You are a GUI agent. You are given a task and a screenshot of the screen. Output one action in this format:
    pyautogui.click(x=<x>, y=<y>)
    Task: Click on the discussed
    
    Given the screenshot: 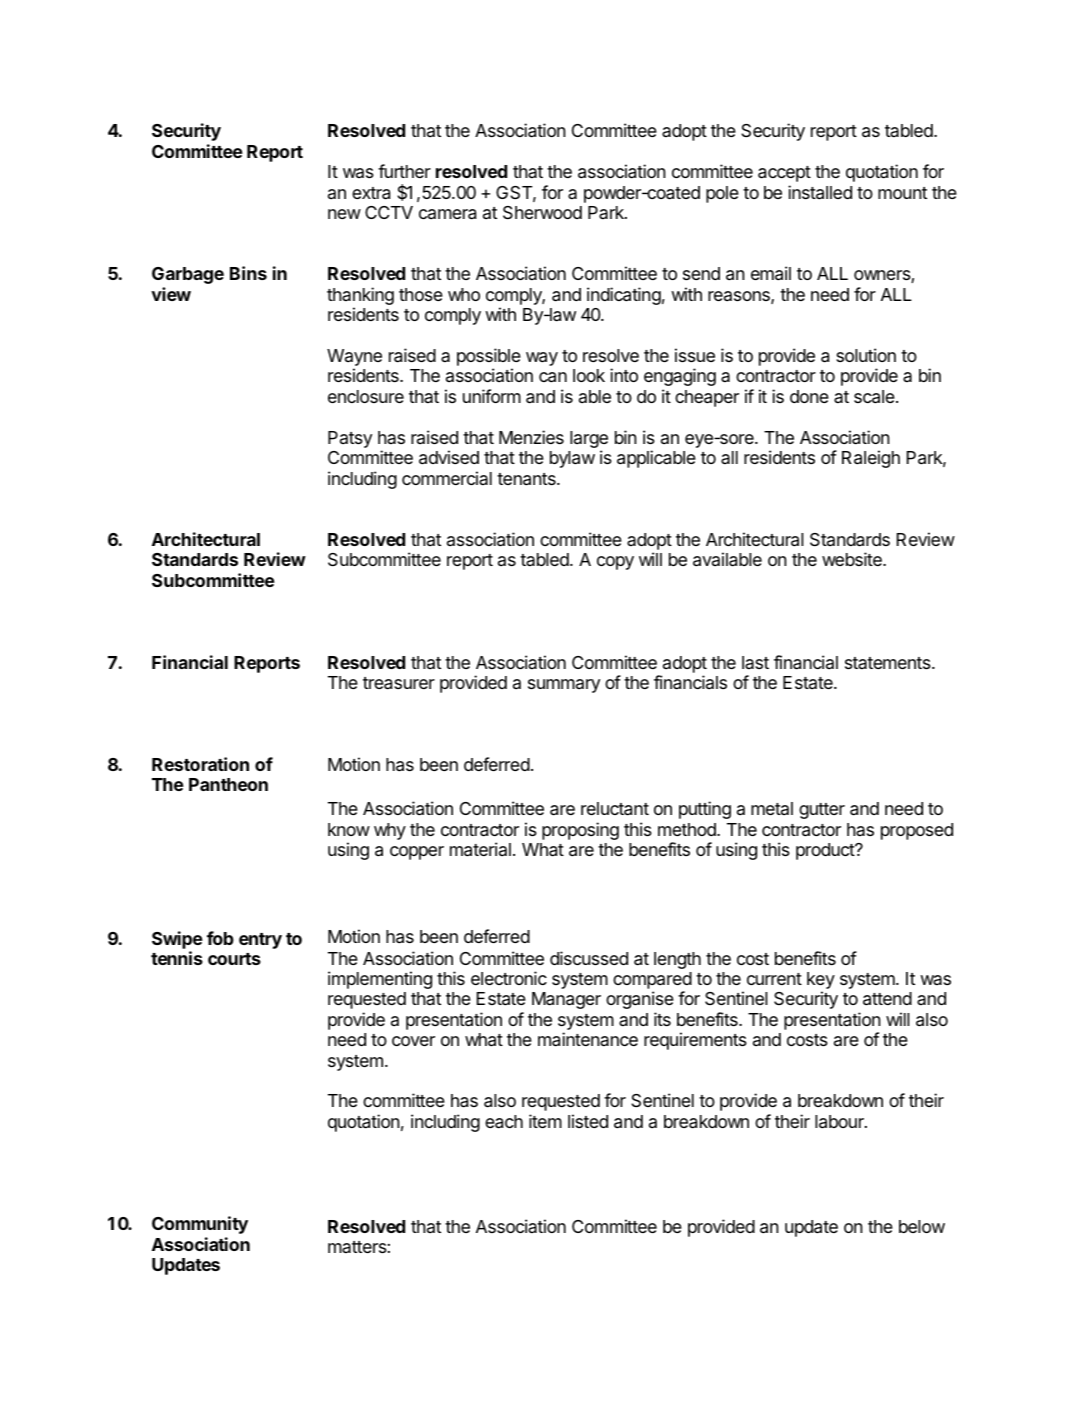 What is the action you would take?
    pyautogui.click(x=589, y=958)
